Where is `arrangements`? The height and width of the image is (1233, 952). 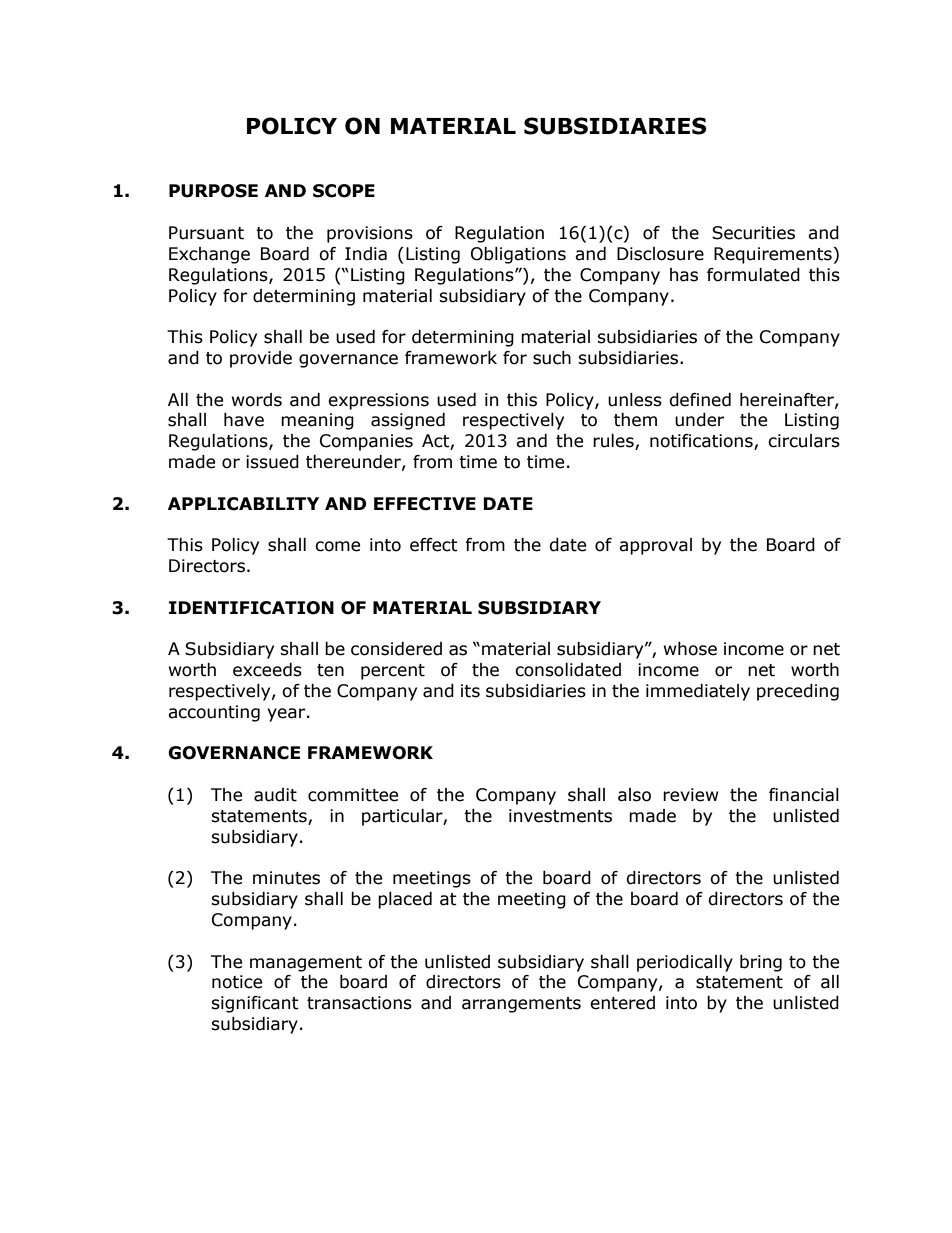 arrangements is located at coordinates (521, 1005).
